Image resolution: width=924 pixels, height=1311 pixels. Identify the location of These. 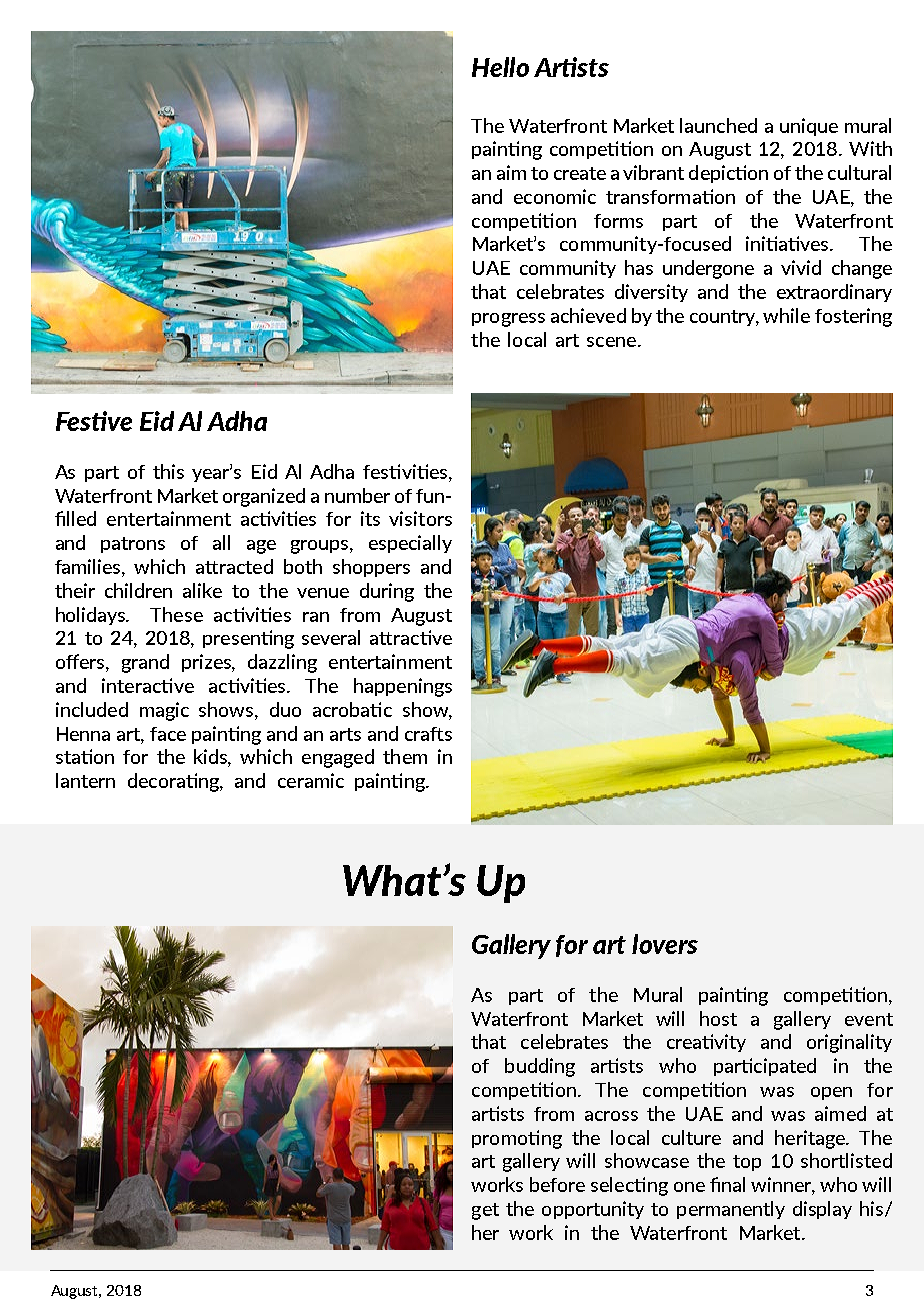
(176, 614).
